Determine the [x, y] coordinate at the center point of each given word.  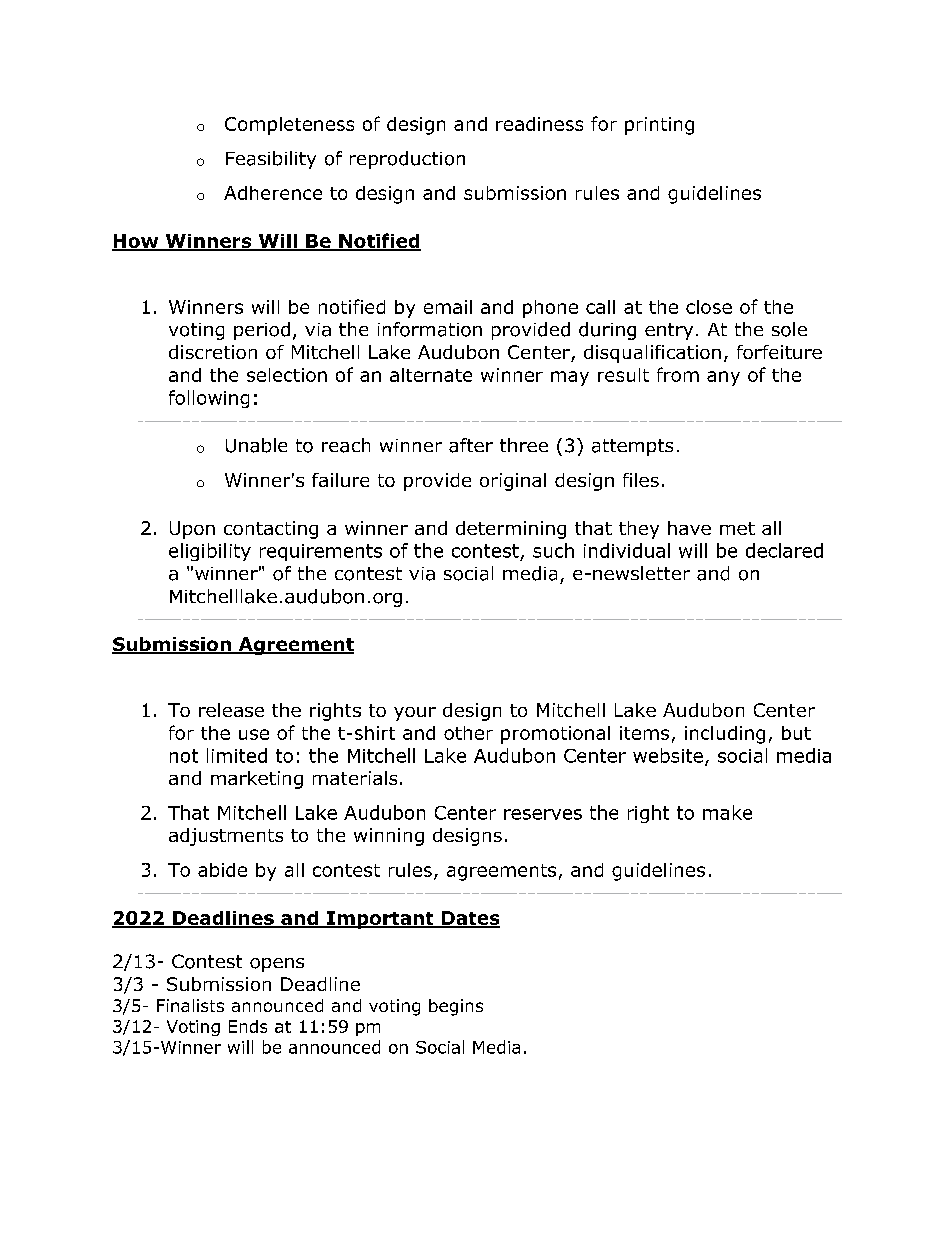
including [725, 735]
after [471, 445]
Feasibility [271, 160]
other [468, 733]
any [723, 378]
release [231, 710]
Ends [248, 1026]
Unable [256, 445]
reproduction [407, 160]
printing [659, 126]
